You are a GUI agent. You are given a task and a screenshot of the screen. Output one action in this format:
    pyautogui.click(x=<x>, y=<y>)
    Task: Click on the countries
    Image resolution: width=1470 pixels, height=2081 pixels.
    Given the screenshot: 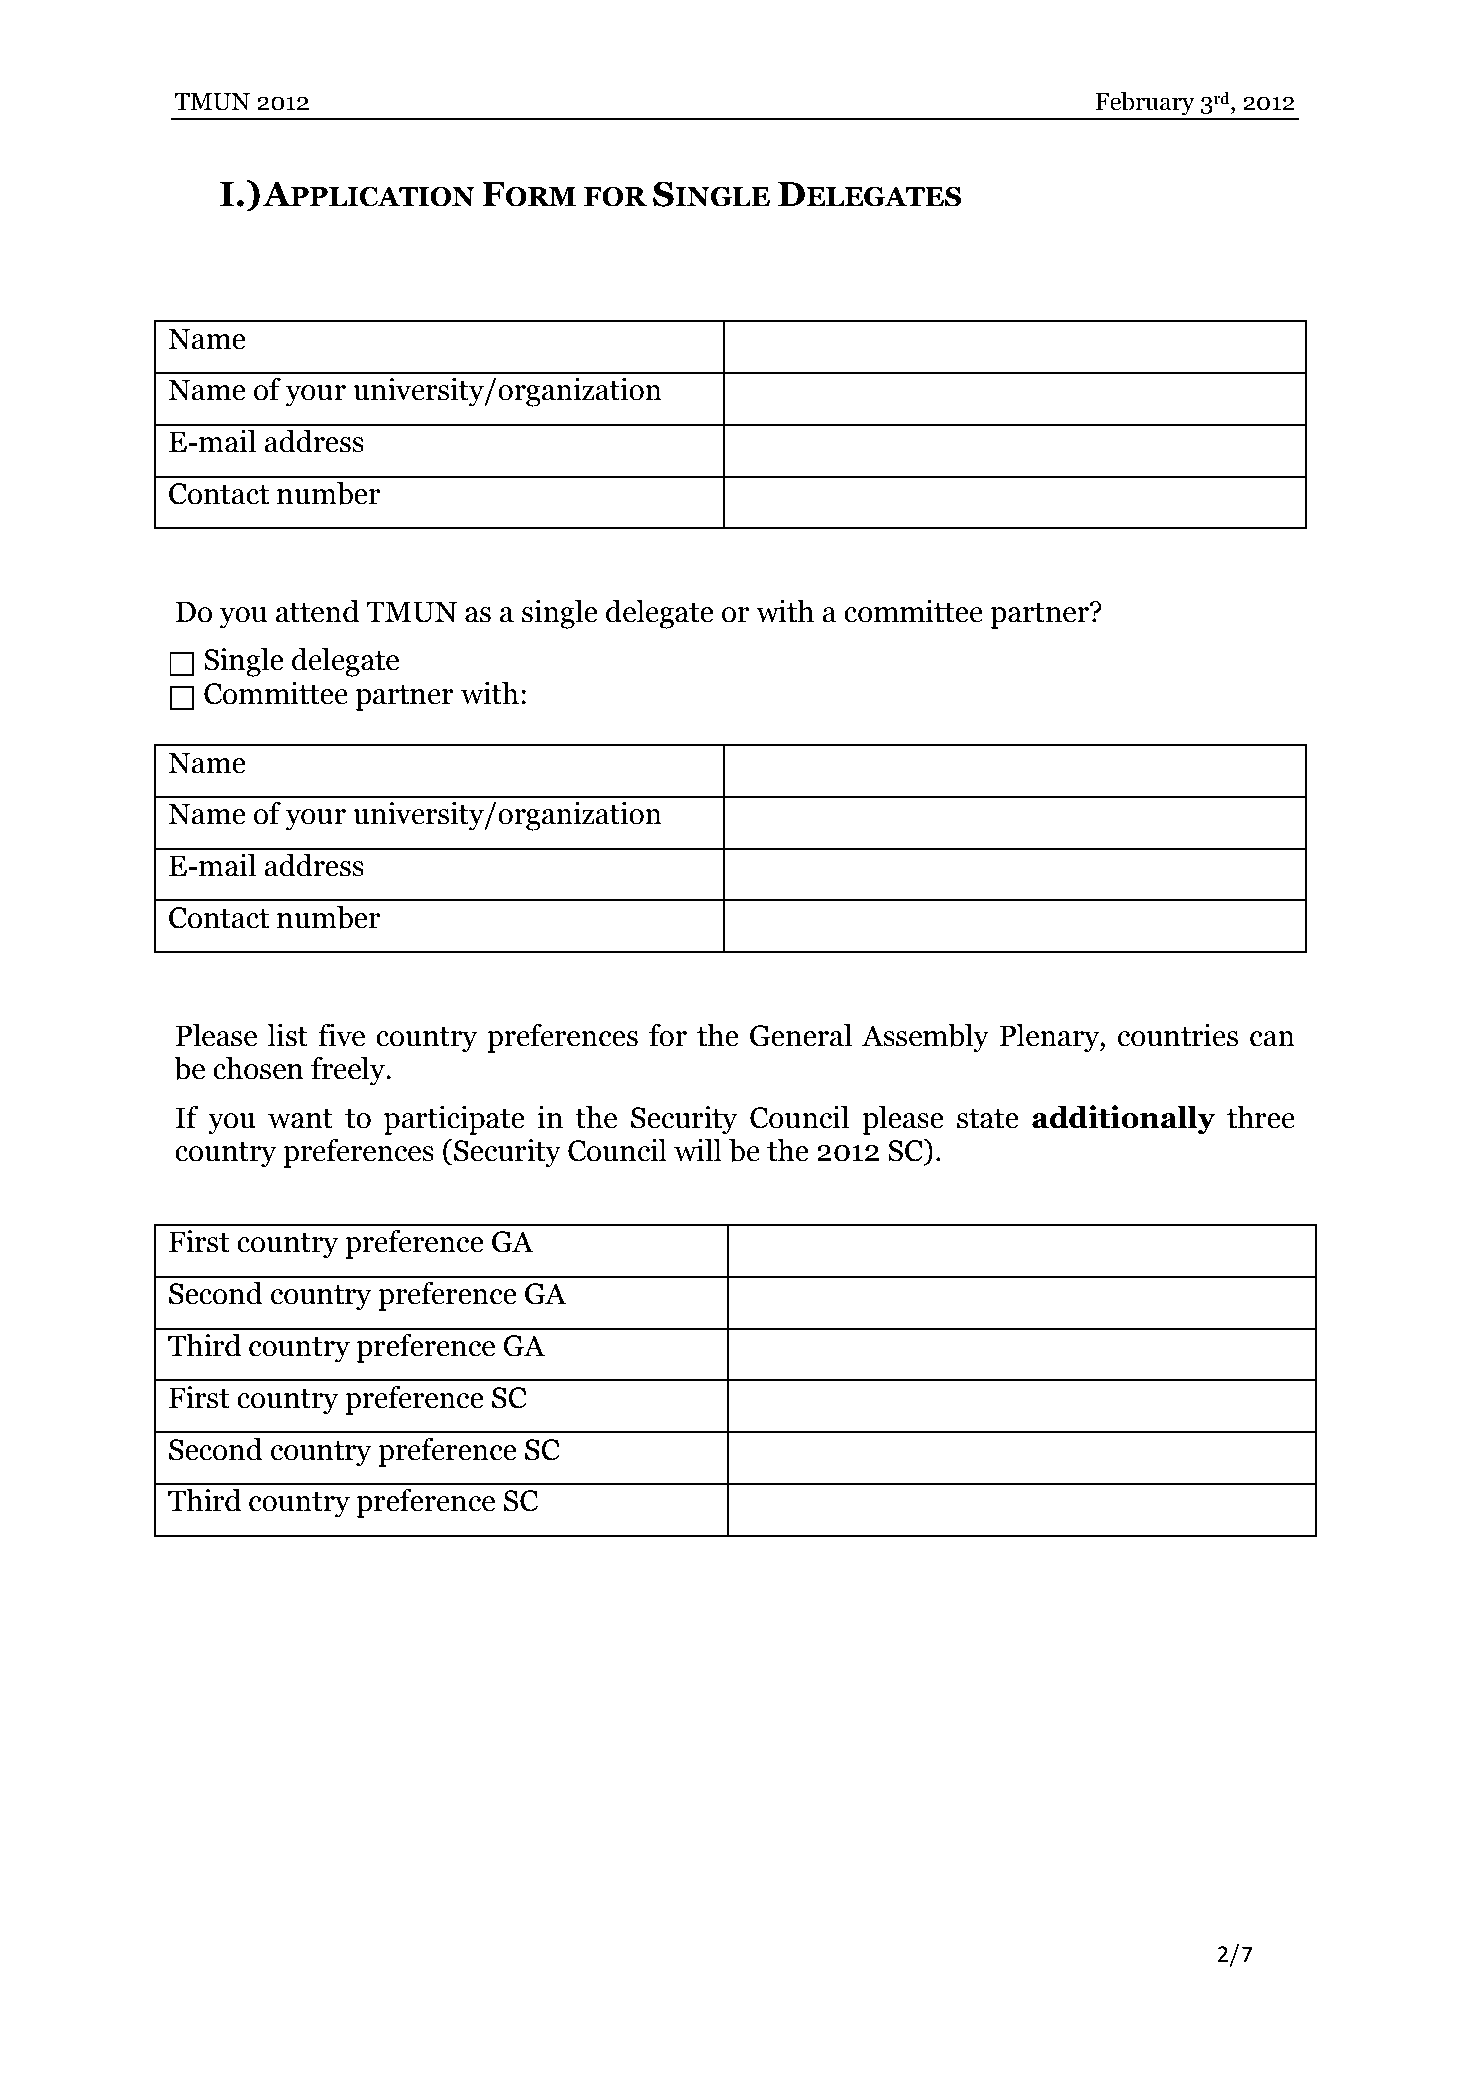 What is the action you would take?
    pyautogui.click(x=1178, y=1035)
